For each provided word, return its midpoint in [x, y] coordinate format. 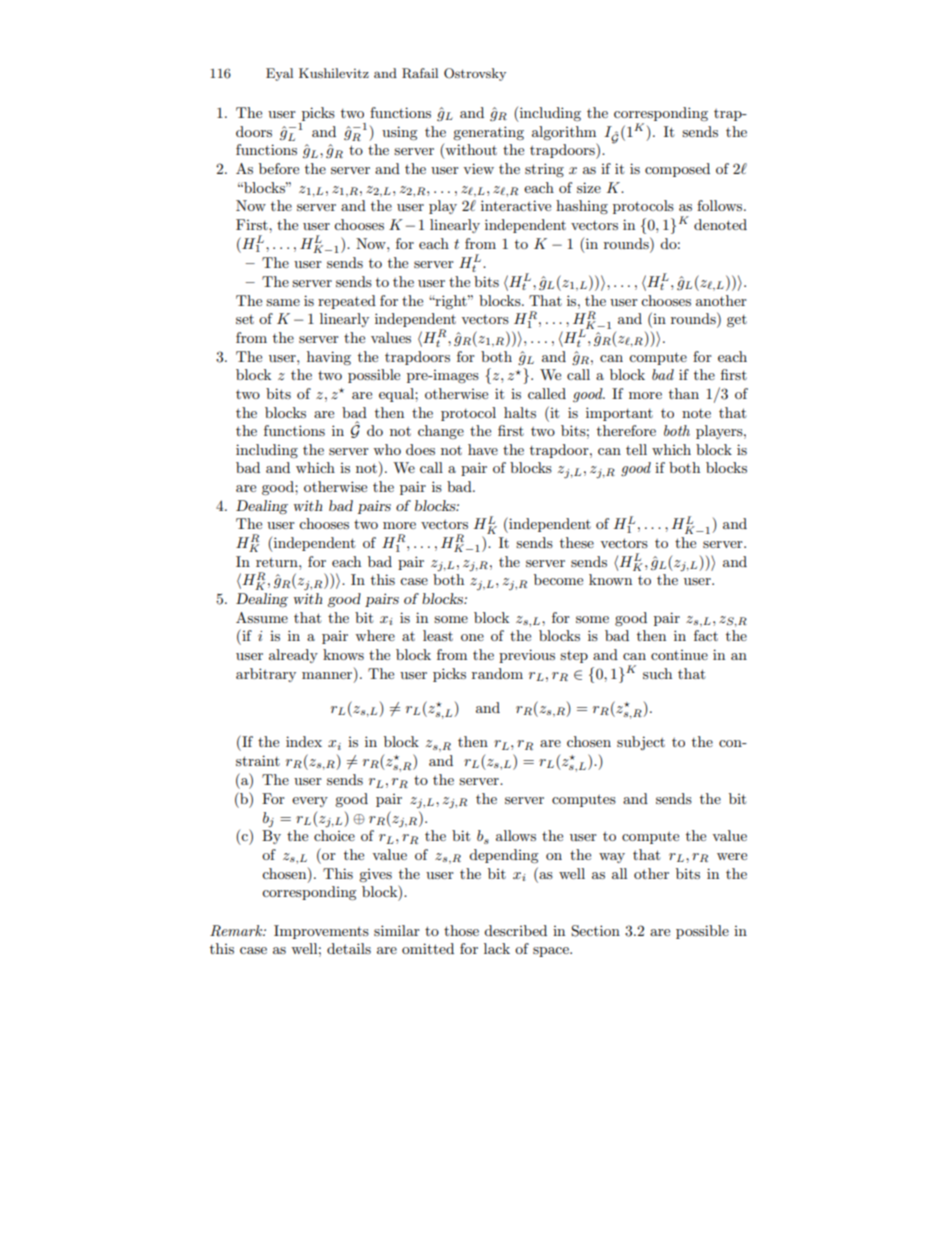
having [329, 358]
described [515, 930]
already [293, 656]
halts [520, 412]
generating [488, 133]
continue [679, 655]
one [472, 637]
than [684, 393]
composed [677, 170]
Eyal [279, 74]
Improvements [321, 932]
